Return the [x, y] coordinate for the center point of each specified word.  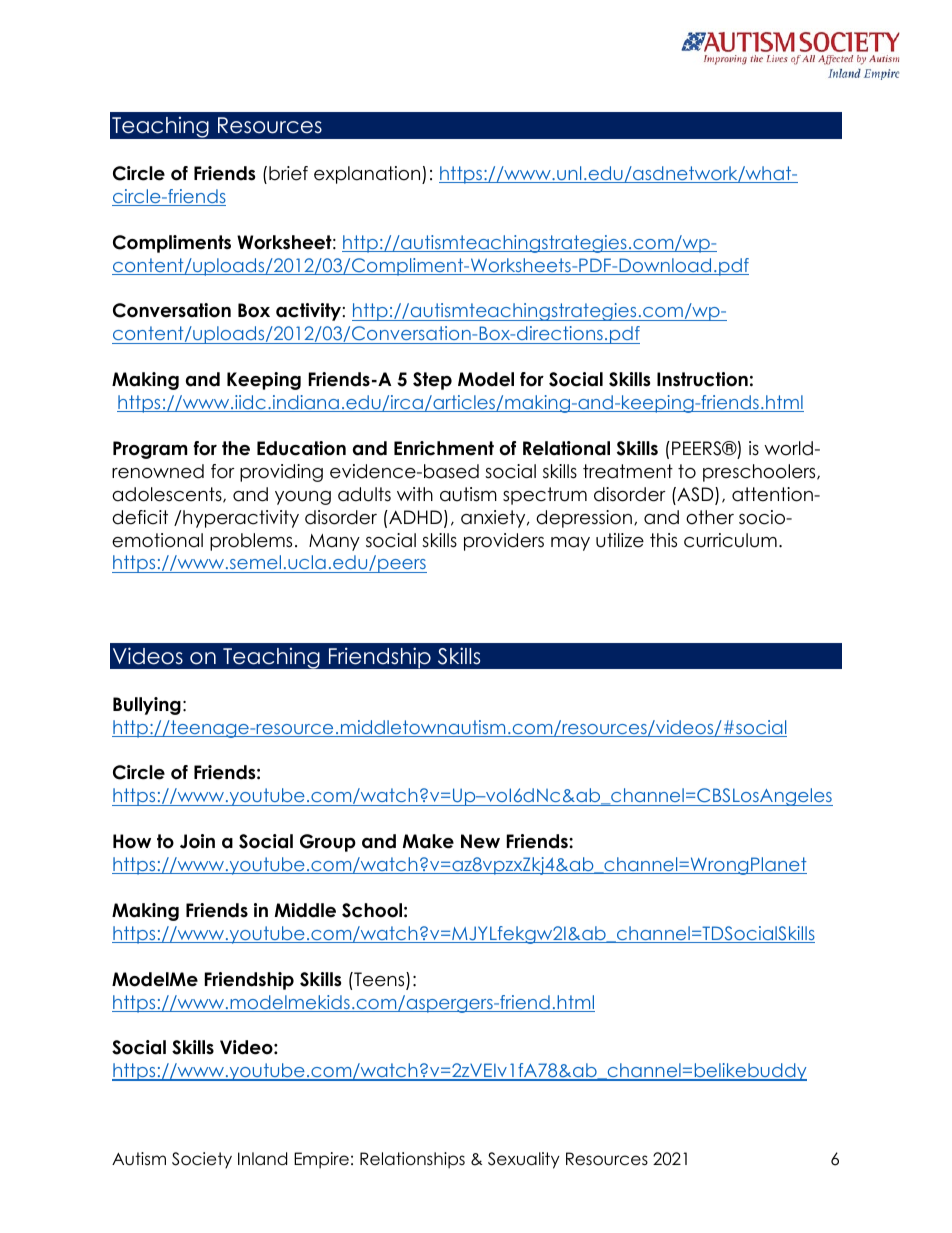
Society [202, 1160]
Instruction [702, 379]
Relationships [412, 1160]
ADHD [416, 518]
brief [288, 173]
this [663, 540]
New [480, 841]
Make [428, 841]
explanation [368, 175]
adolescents [168, 495]
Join [197, 841]
